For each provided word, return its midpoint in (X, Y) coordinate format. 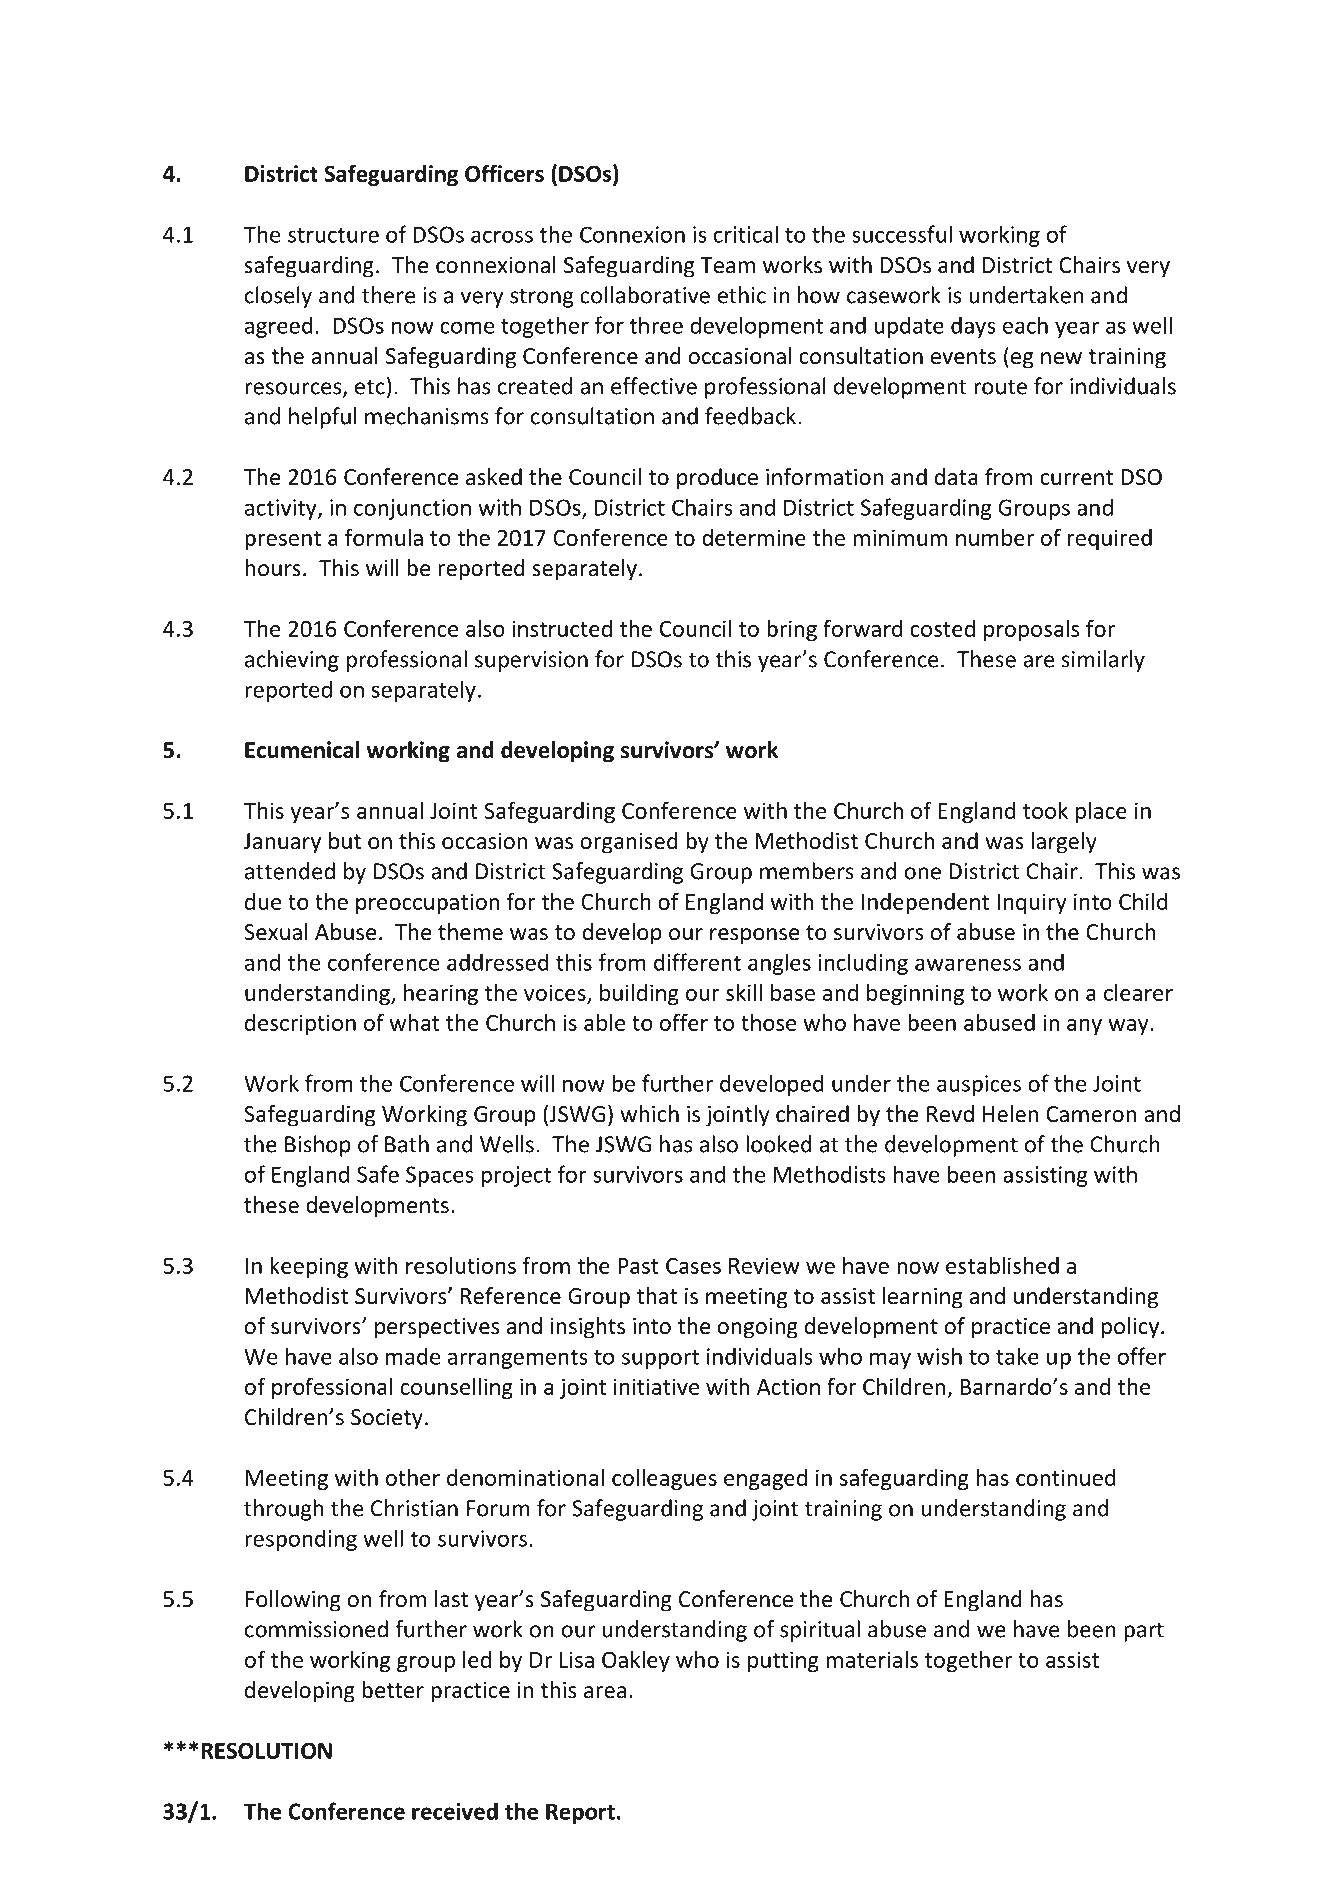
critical (746, 234)
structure (333, 235)
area (605, 1692)
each (1025, 325)
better (393, 1690)
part (1144, 1632)
